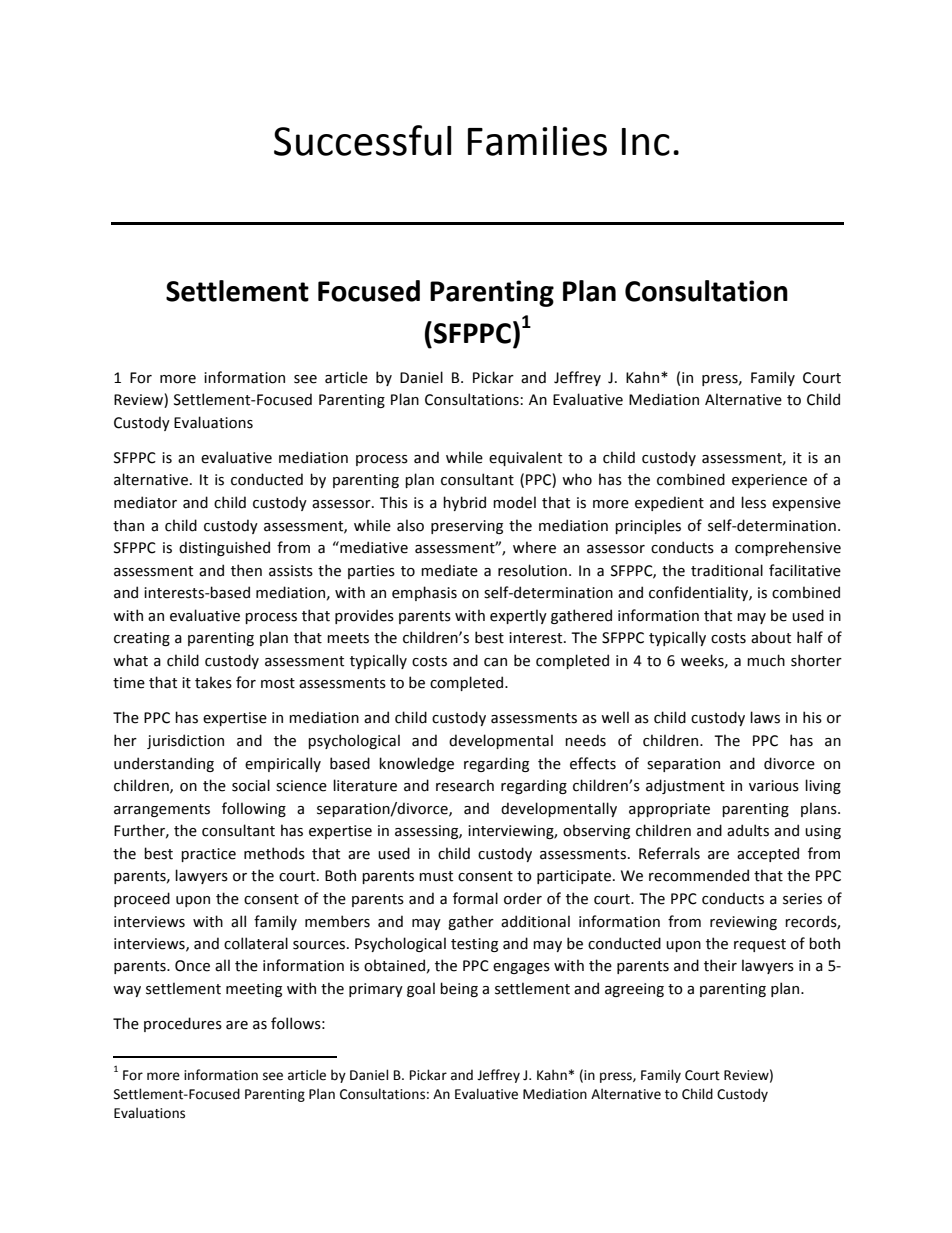 The width and height of the document is (952, 1233). What do you see at coordinates (774, 786) in the document?
I see `various` at bounding box center [774, 786].
